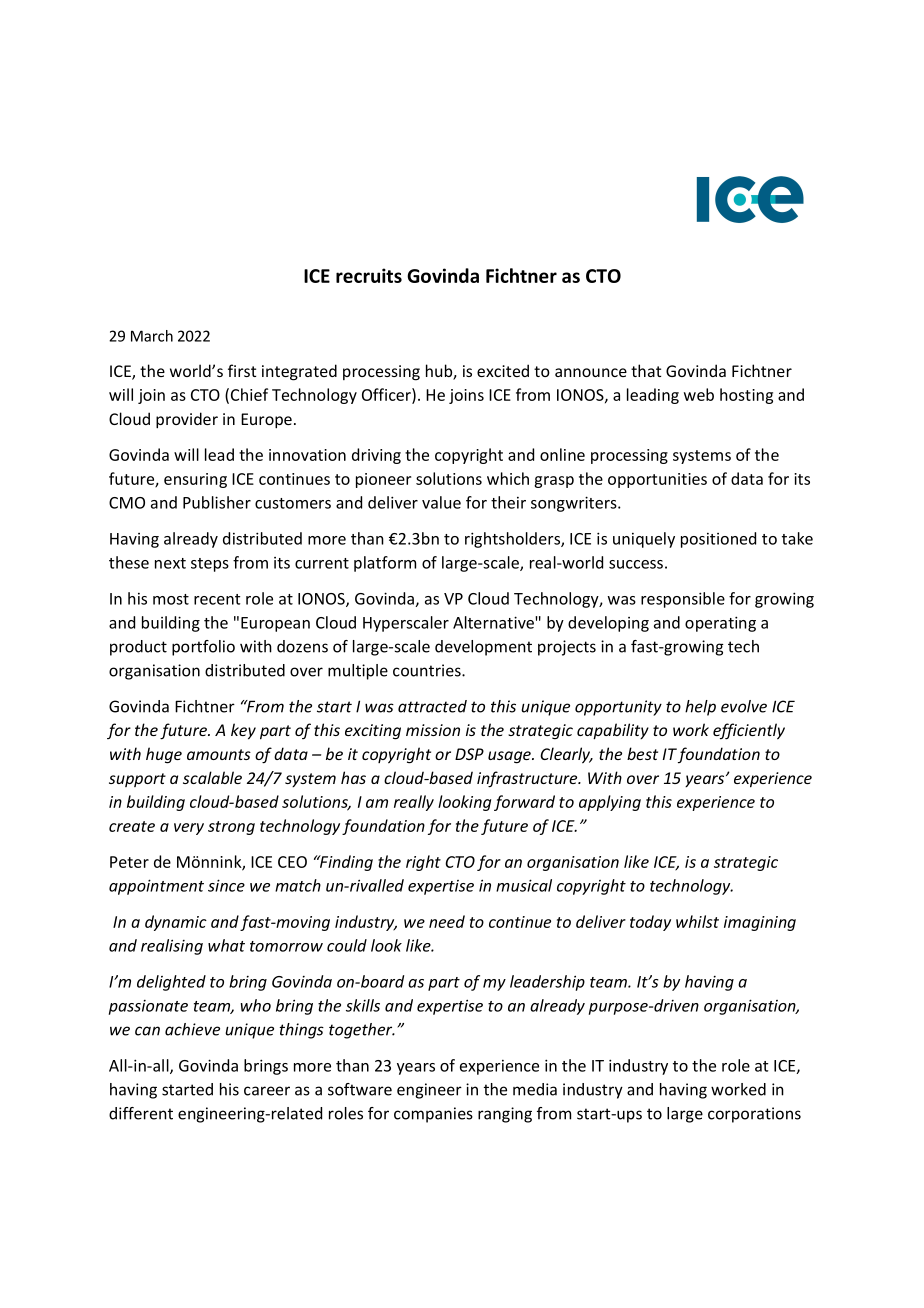 The image size is (924, 1308). Describe the element at coordinates (267, 1091) in the image. I see `career` at that location.
